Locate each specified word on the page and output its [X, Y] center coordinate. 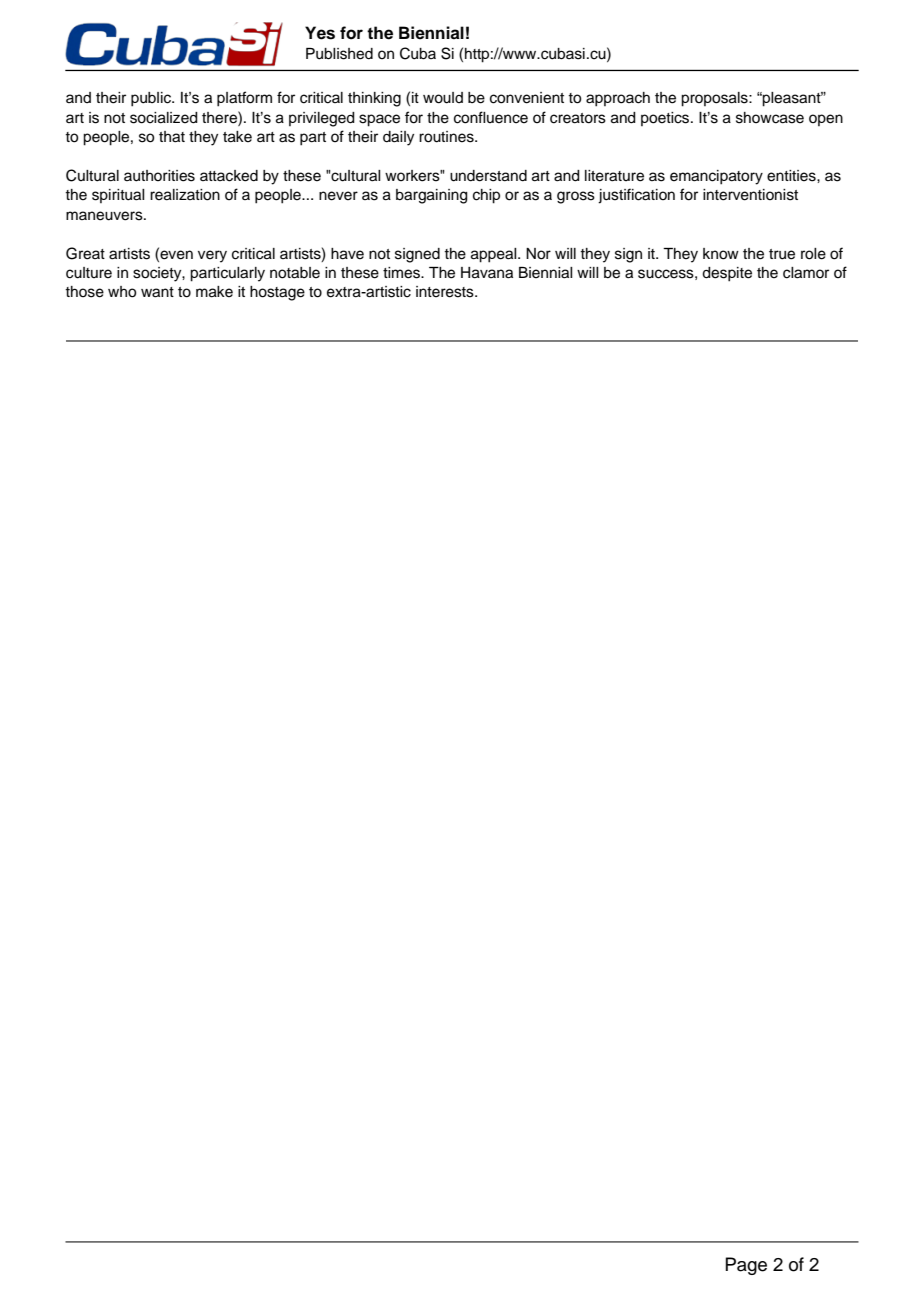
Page [746, 1266]
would [443, 98]
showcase [770, 118]
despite [727, 274]
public [152, 99]
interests [446, 292]
